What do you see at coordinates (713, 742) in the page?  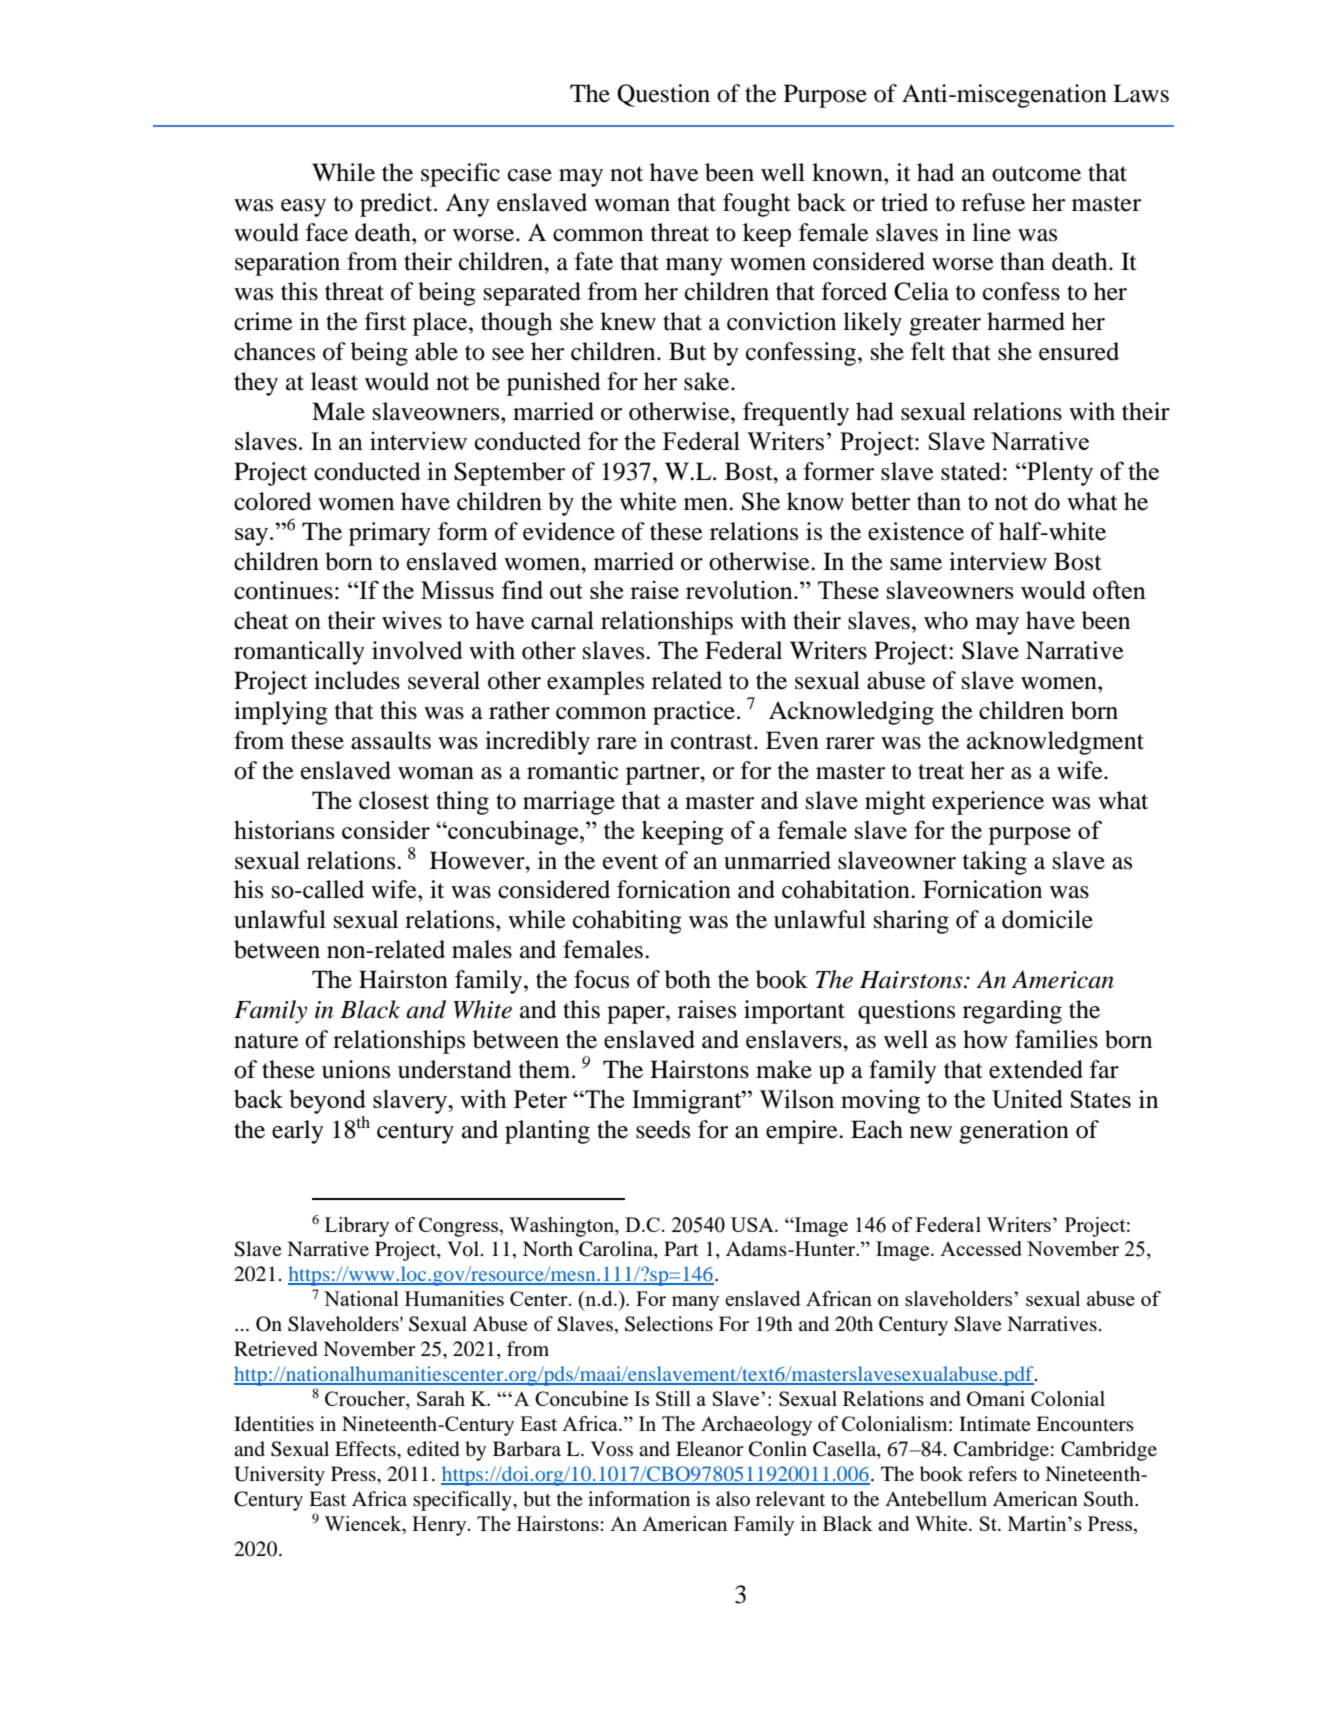 I see `contrast` at bounding box center [713, 742].
